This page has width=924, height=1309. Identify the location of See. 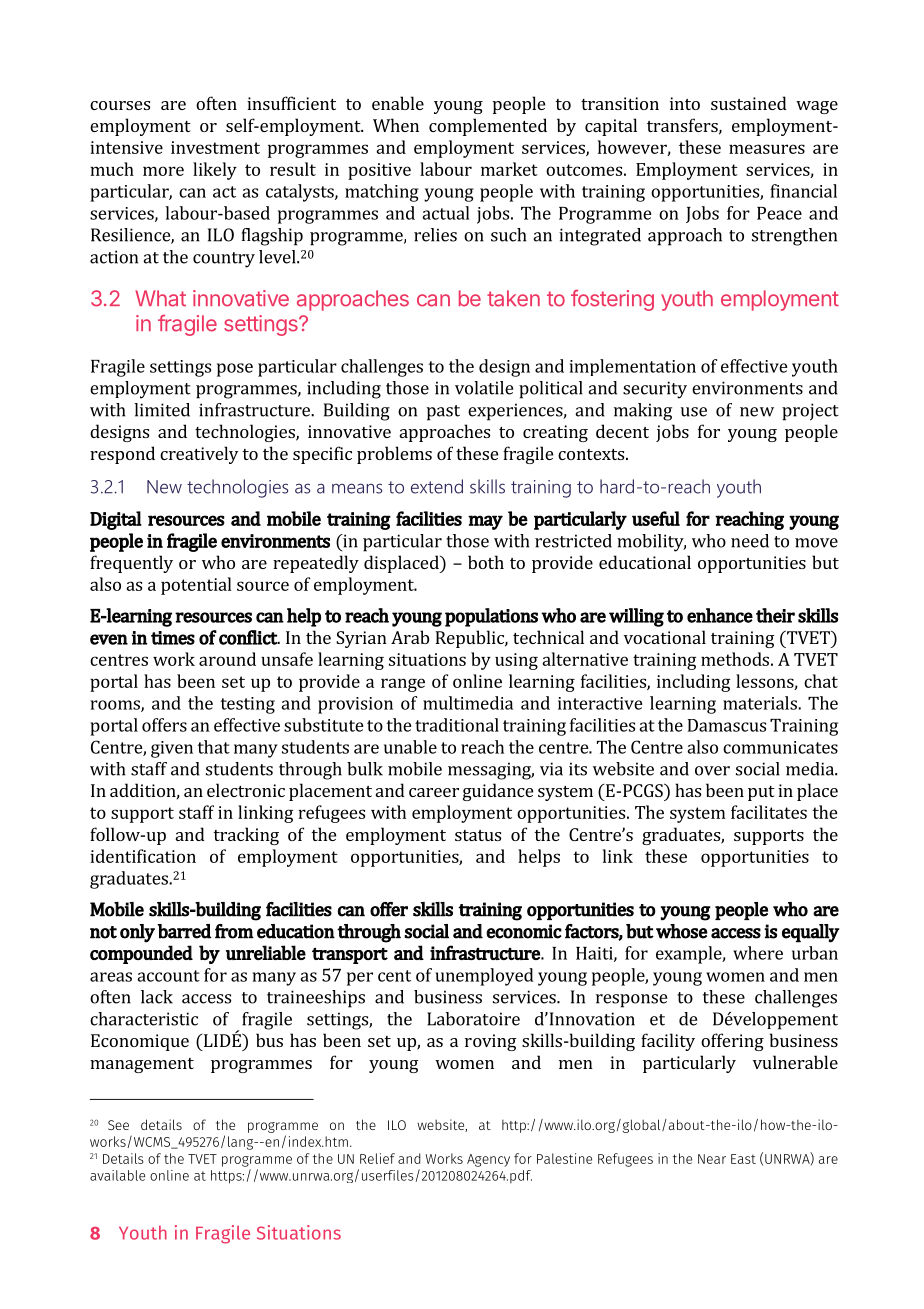
(118, 1125).
